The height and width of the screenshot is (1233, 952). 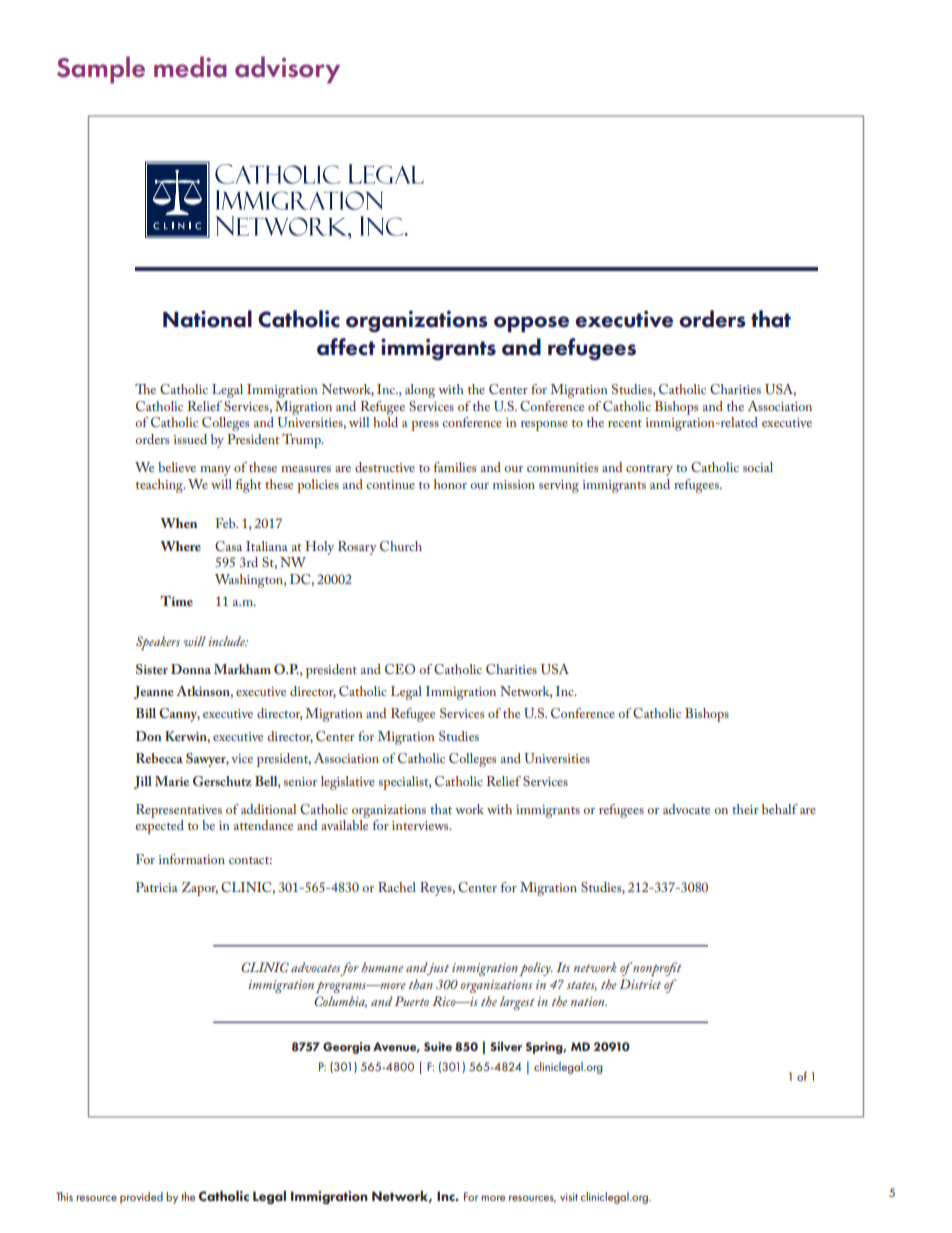 What do you see at coordinates (190, 67) in the screenshot?
I see `media` at bounding box center [190, 67].
